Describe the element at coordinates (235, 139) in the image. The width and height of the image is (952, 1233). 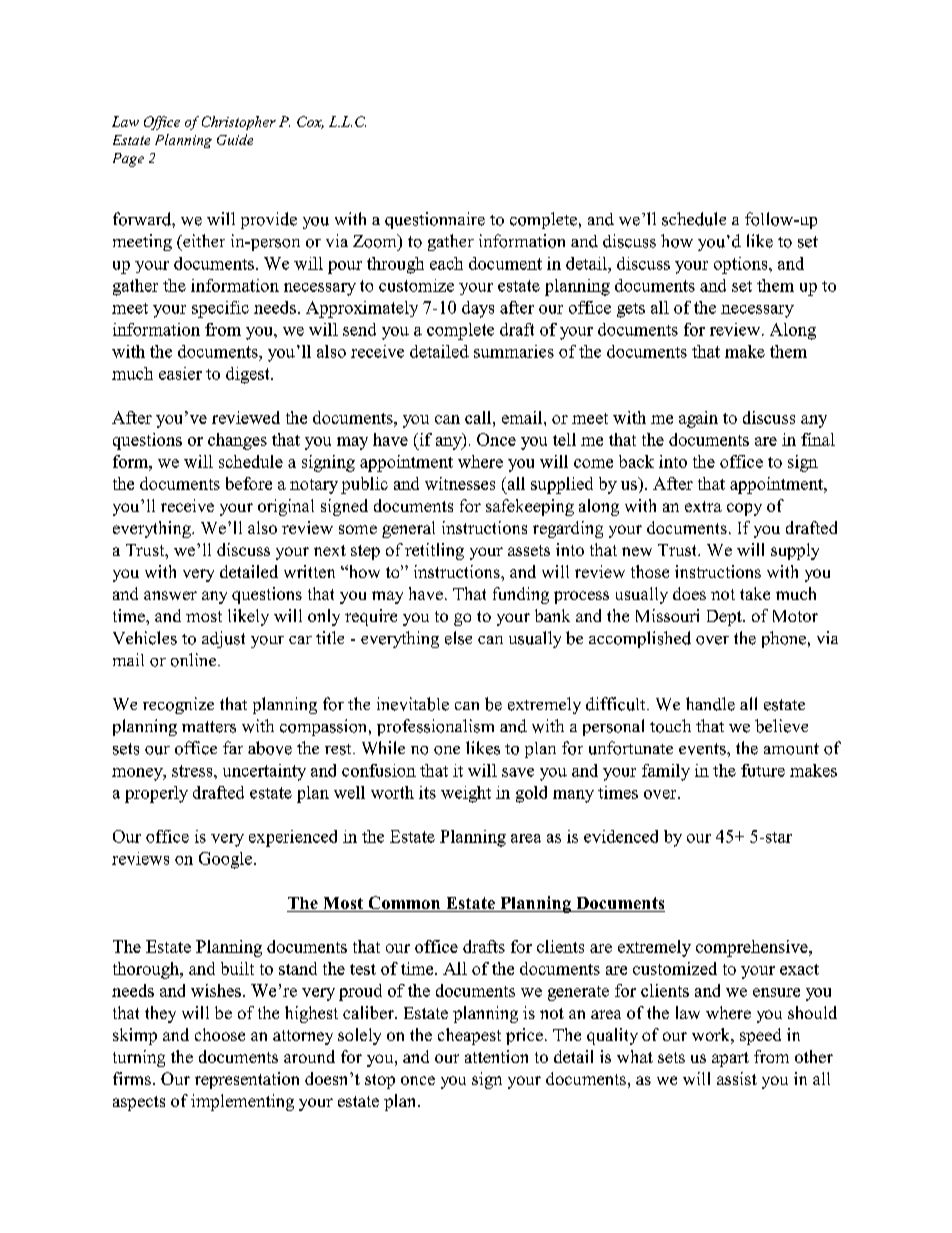
I see `Guide` at that location.
